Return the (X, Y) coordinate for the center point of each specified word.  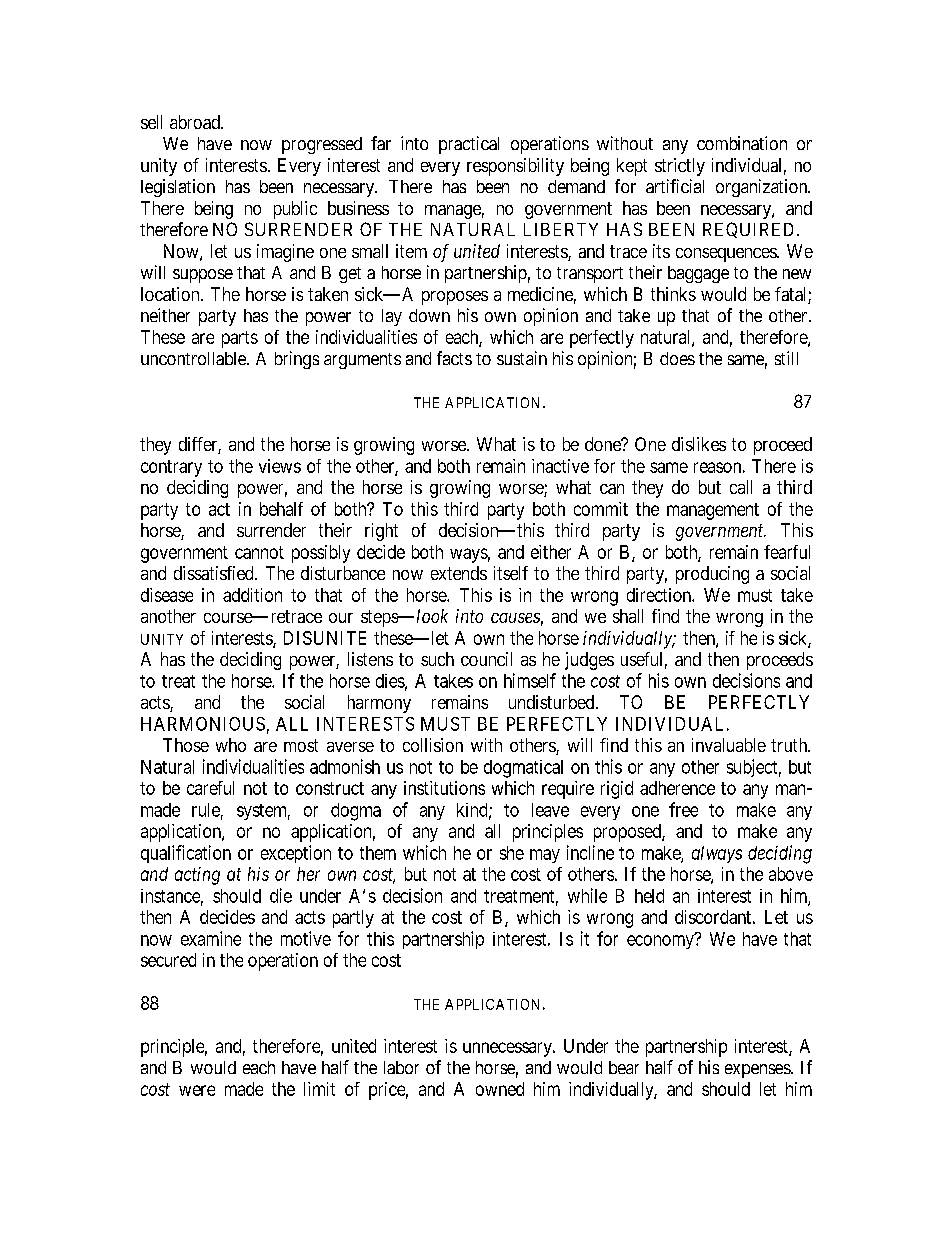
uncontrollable (194, 358)
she (512, 853)
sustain (522, 358)
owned (500, 1089)
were (197, 1090)
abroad (196, 122)
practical (469, 145)
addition (252, 595)
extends (459, 573)
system (263, 812)
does (677, 358)
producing (712, 575)
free (683, 809)
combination (742, 143)
